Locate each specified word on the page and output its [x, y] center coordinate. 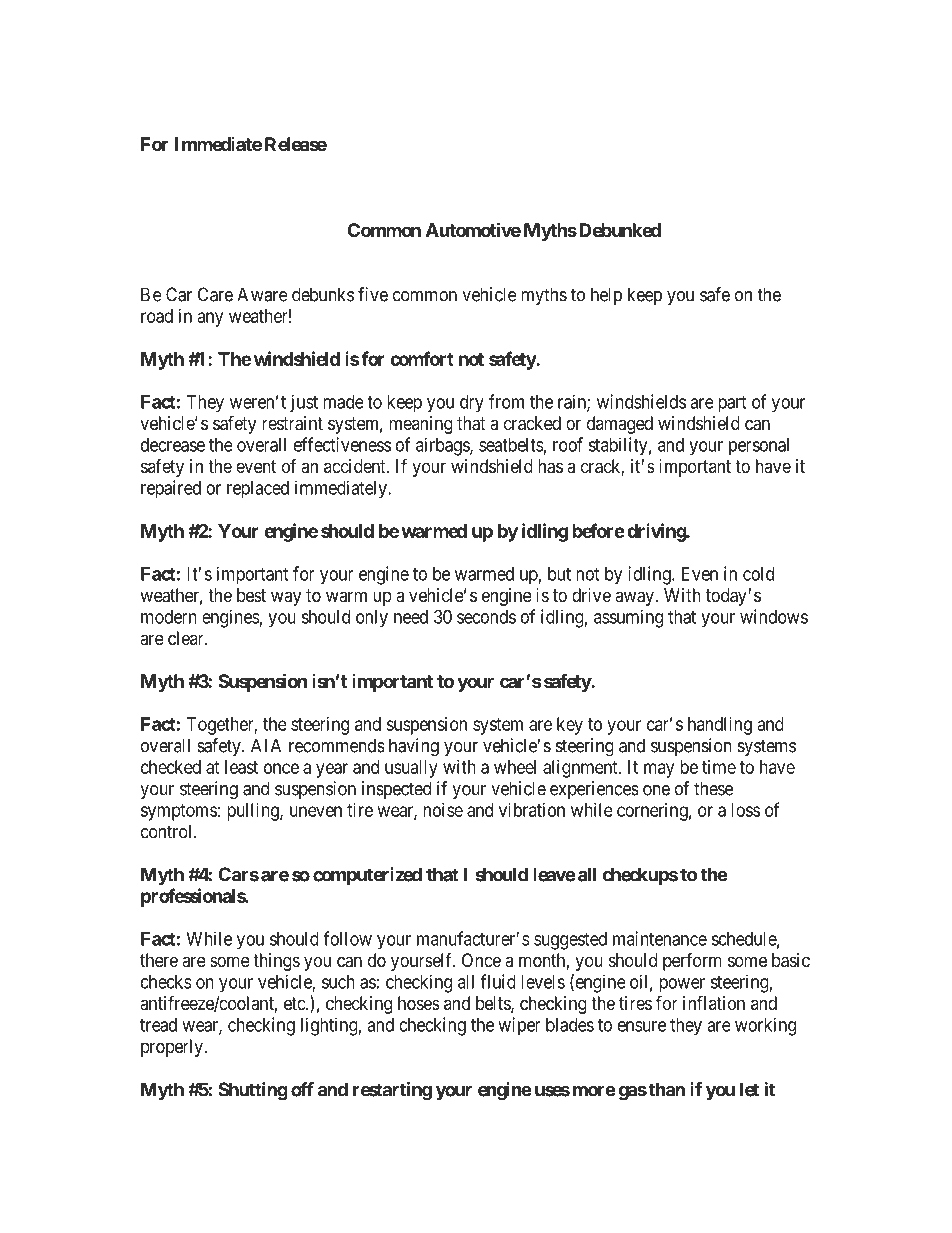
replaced [258, 490]
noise [443, 810]
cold [758, 574]
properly [173, 1048]
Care [215, 294]
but [559, 574]
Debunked [620, 230]
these [713, 788]
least [241, 767]
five [373, 294]
